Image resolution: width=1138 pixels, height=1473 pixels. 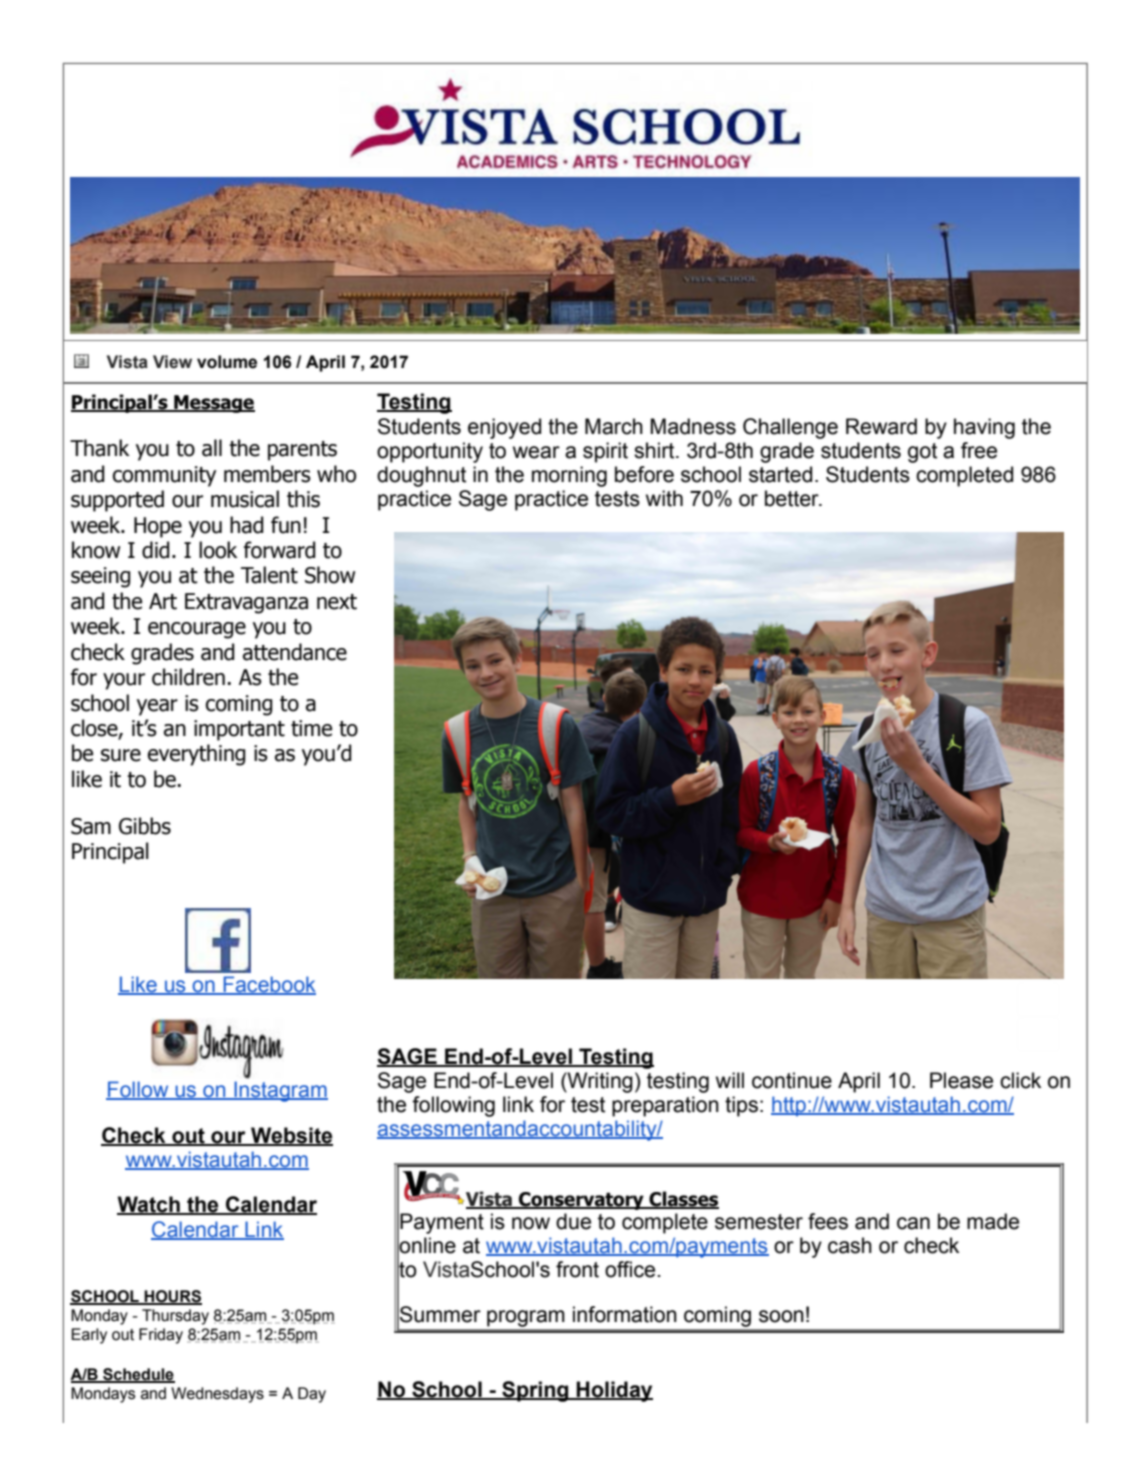 What do you see at coordinates (504, 428) in the page?
I see `enjoyed` at bounding box center [504, 428].
